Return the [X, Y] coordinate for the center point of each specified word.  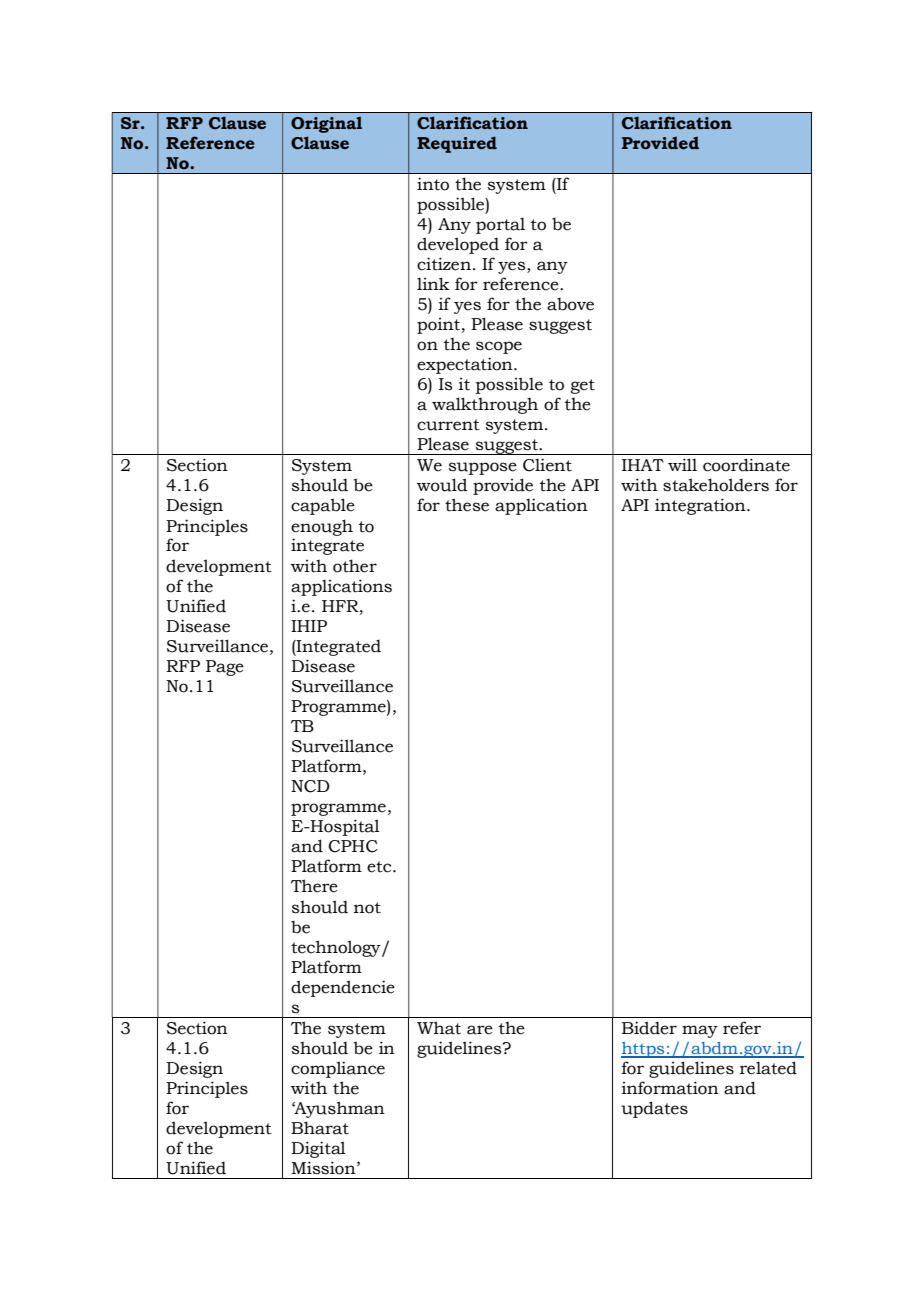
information [670, 1088]
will [682, 464]
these [467, 505]
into [433, 184]
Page [225, 668]
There [314, 886]
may [700, 1031]
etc [380, 867]
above [570, 304]
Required [457, 144]
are [480, 1030]
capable [323, 506]
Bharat [320, 1128]
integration [701, 506]
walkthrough [485, 405]
